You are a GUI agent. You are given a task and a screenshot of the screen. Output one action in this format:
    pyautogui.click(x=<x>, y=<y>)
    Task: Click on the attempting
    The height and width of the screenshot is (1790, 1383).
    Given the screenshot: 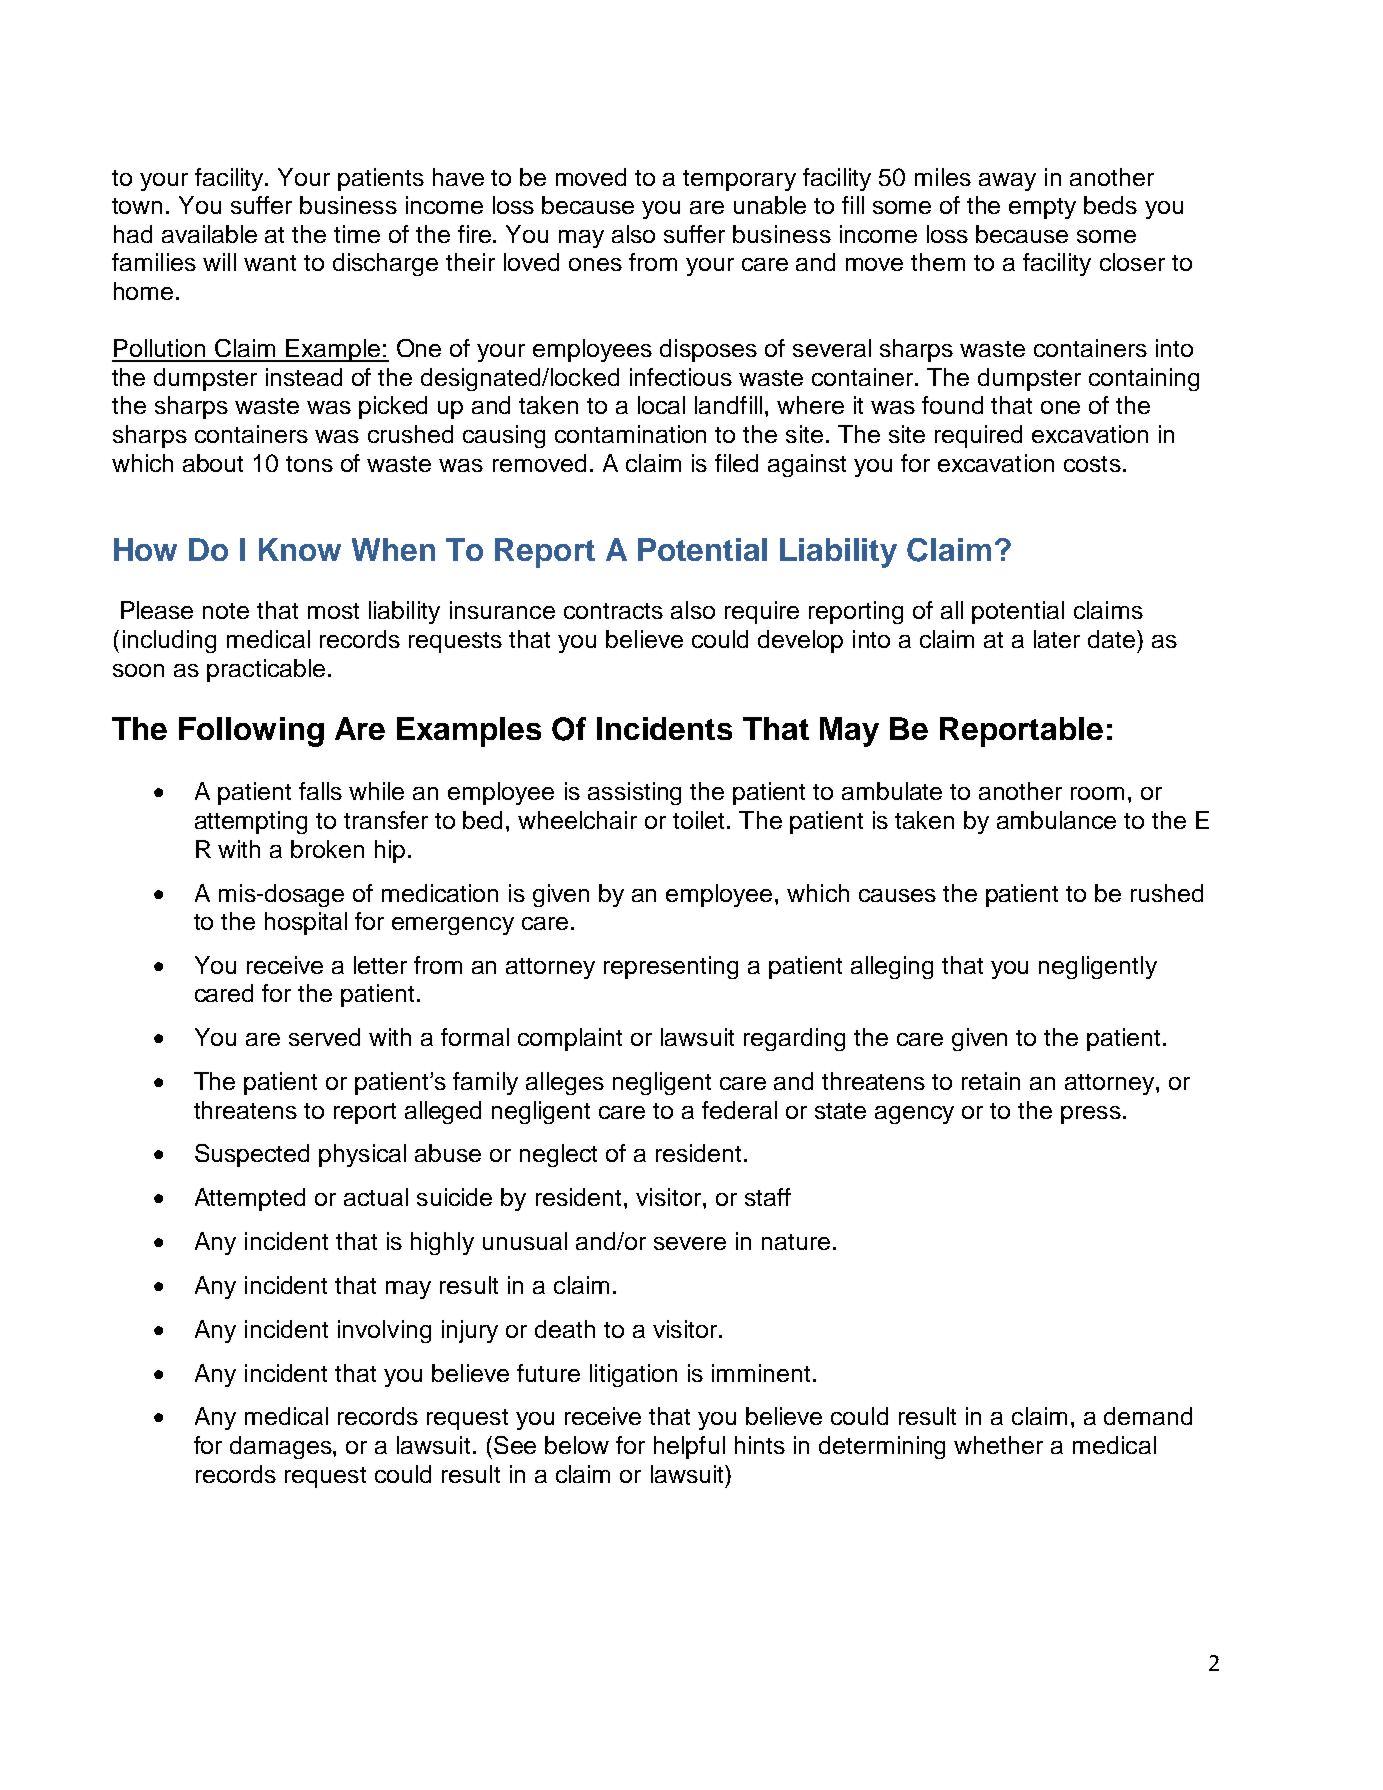 What is the action you would take?
    pyautogui.click(x=251, y=822)
